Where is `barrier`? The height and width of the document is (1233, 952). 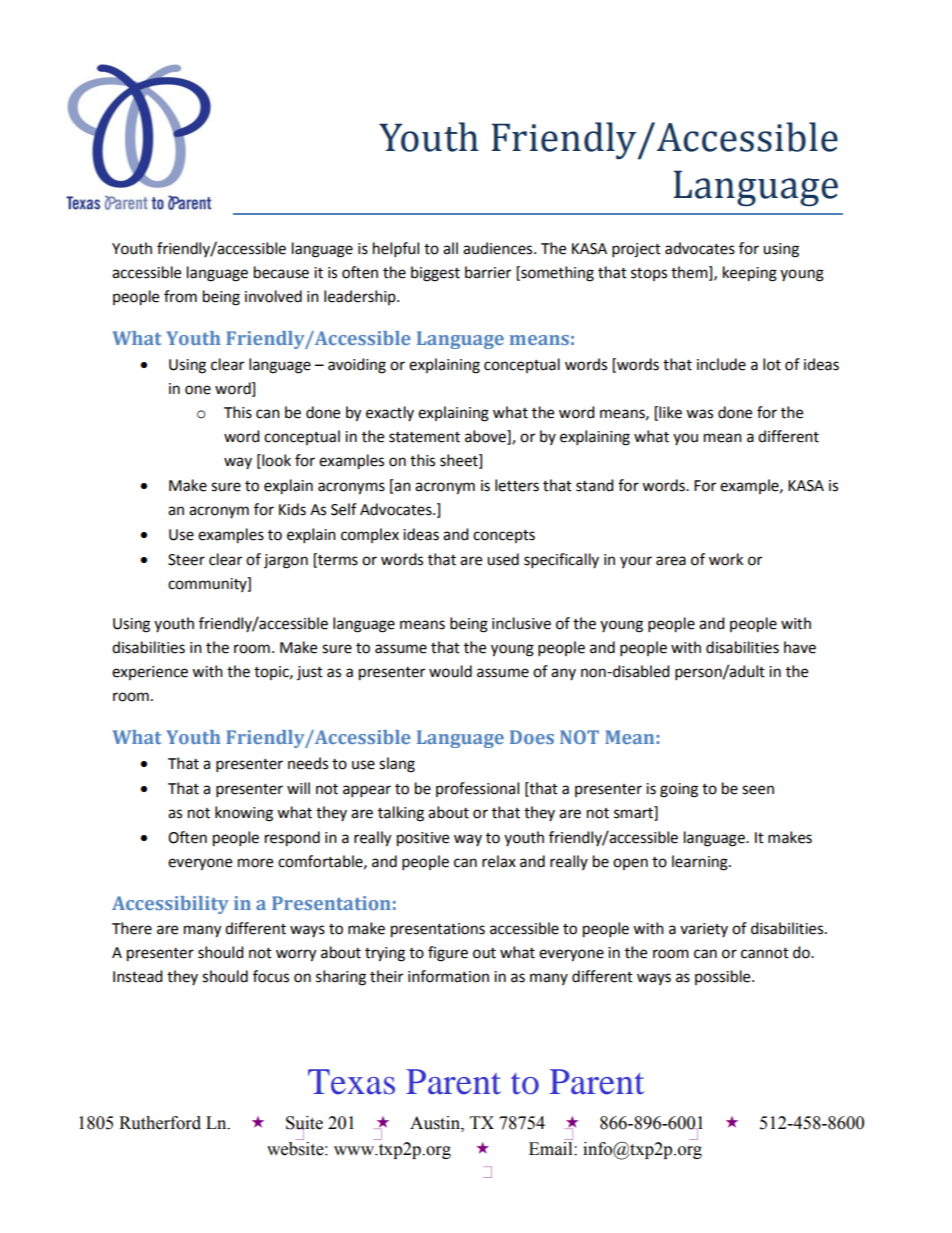 barrier is located at coordinates (488, 272).
